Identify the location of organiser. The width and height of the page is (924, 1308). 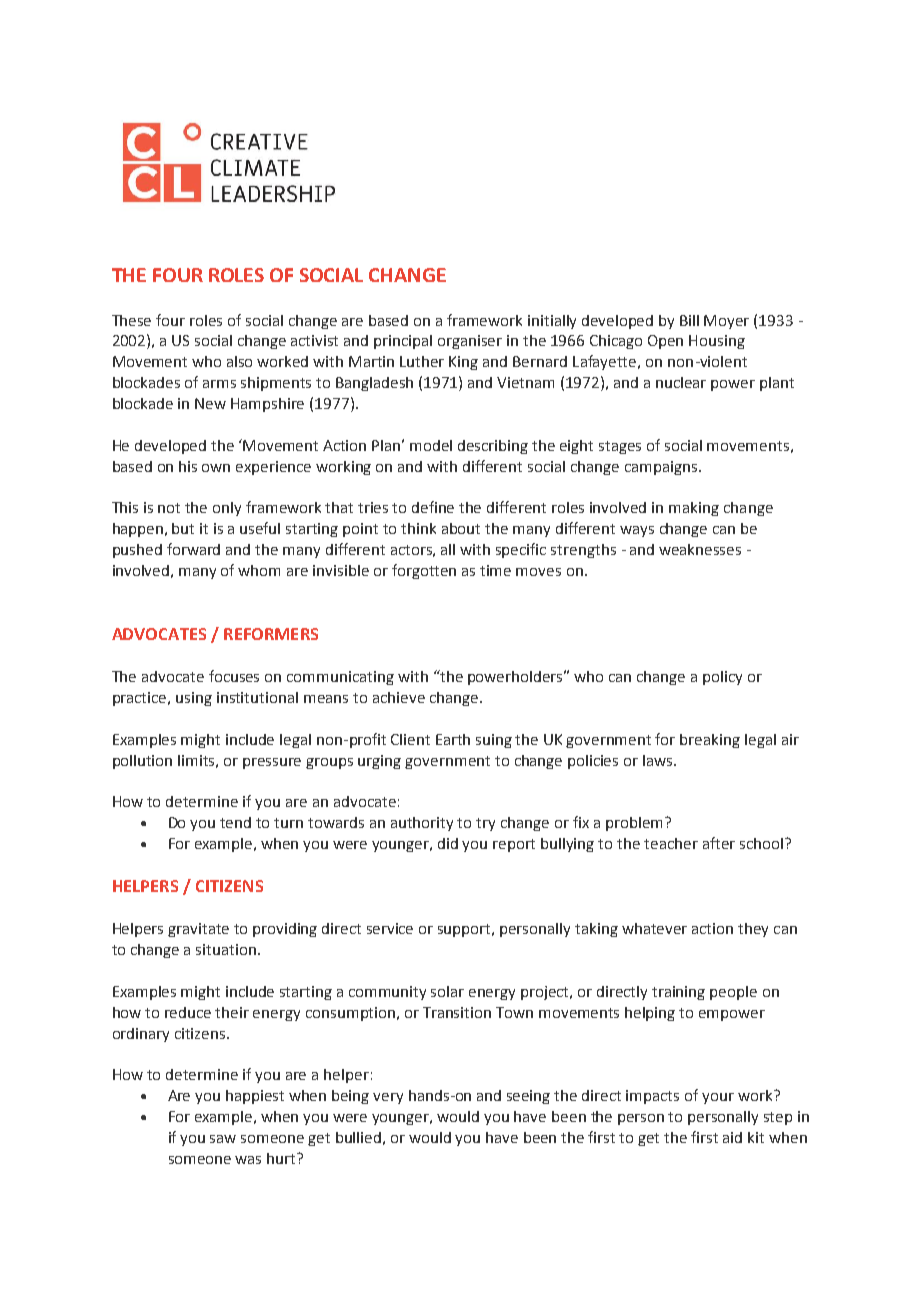
(470, 342).
